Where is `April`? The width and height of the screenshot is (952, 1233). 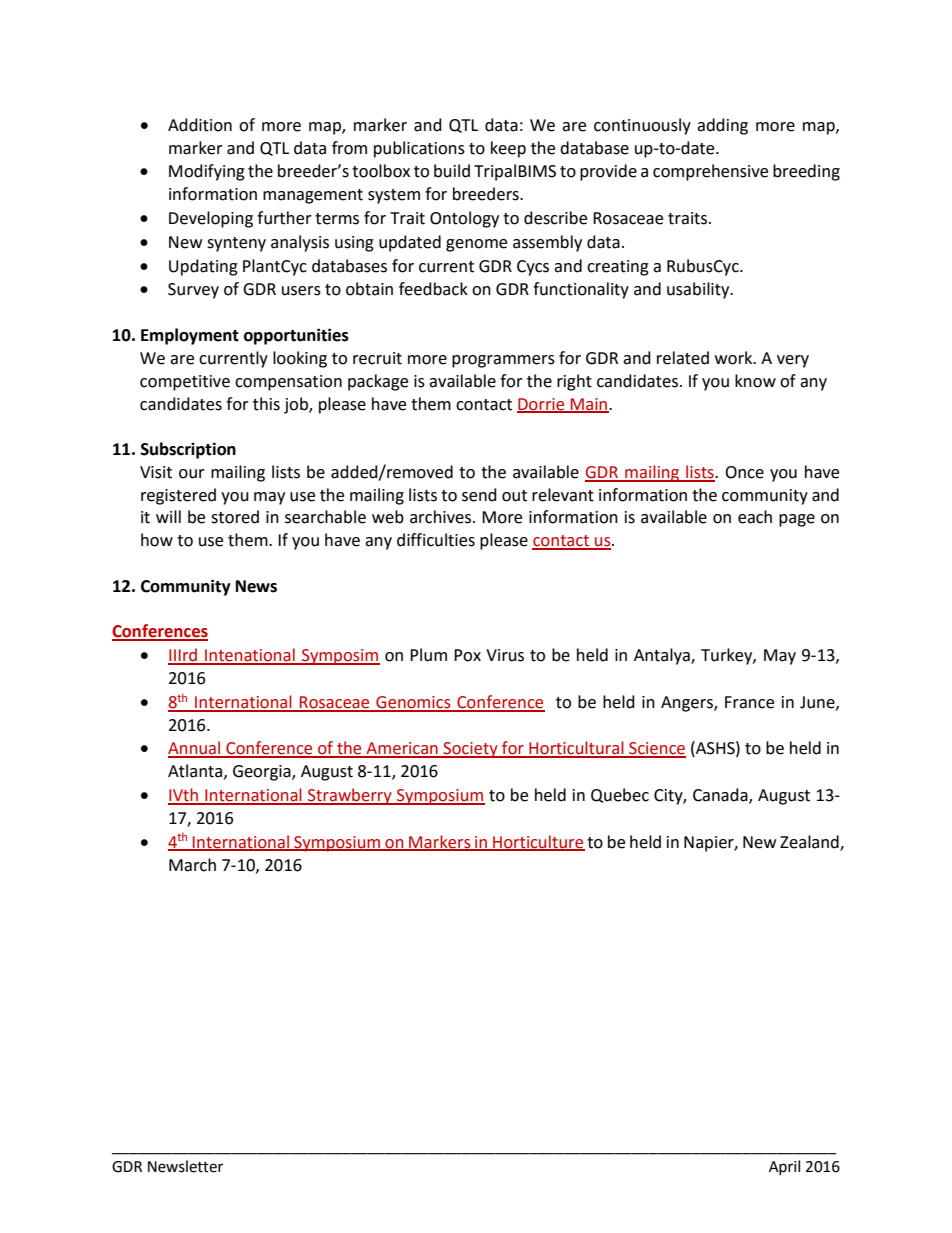 April is located at coordinates (784, 1167).
